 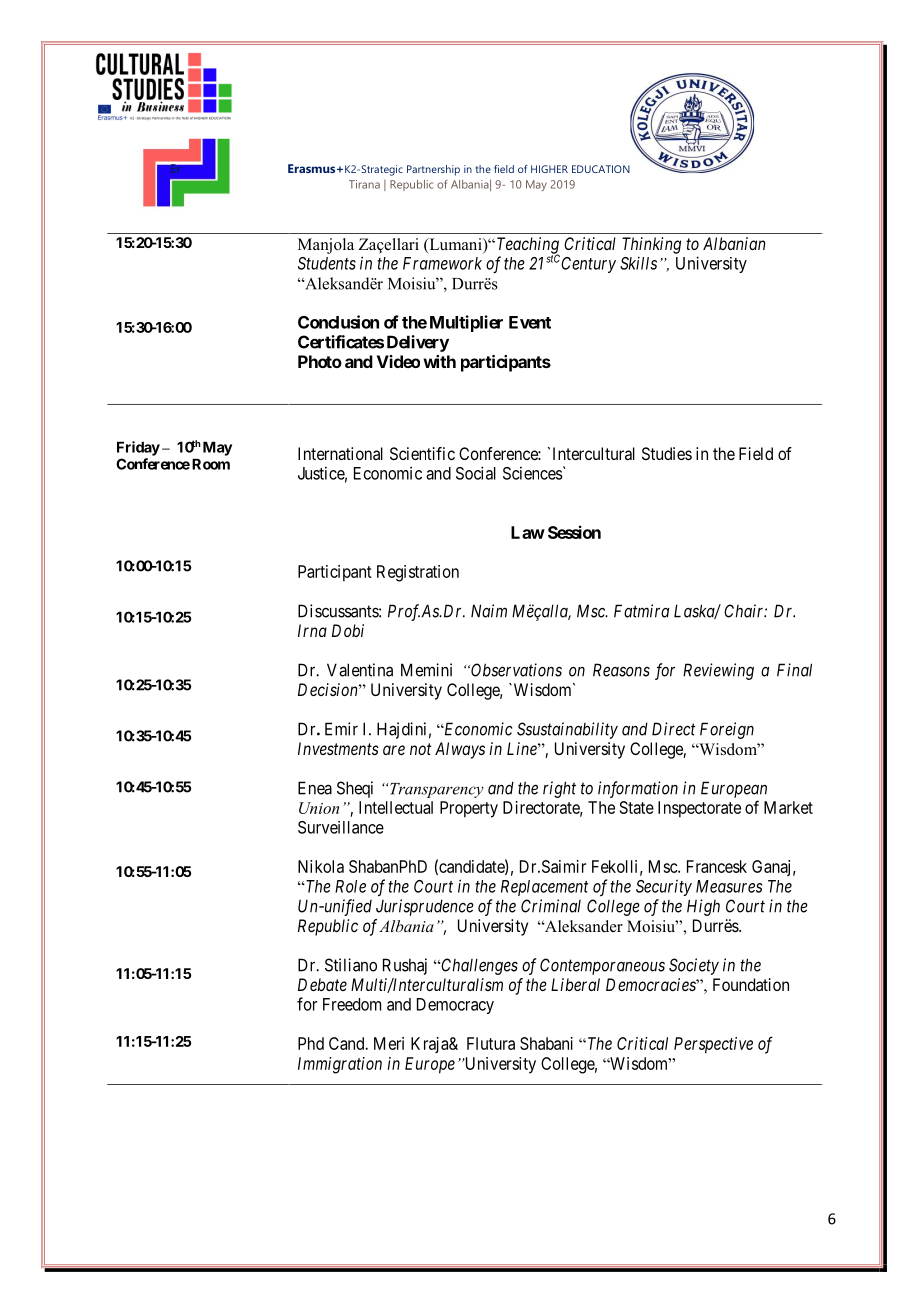 I want to click on Room, so click(x=211, y=464).
